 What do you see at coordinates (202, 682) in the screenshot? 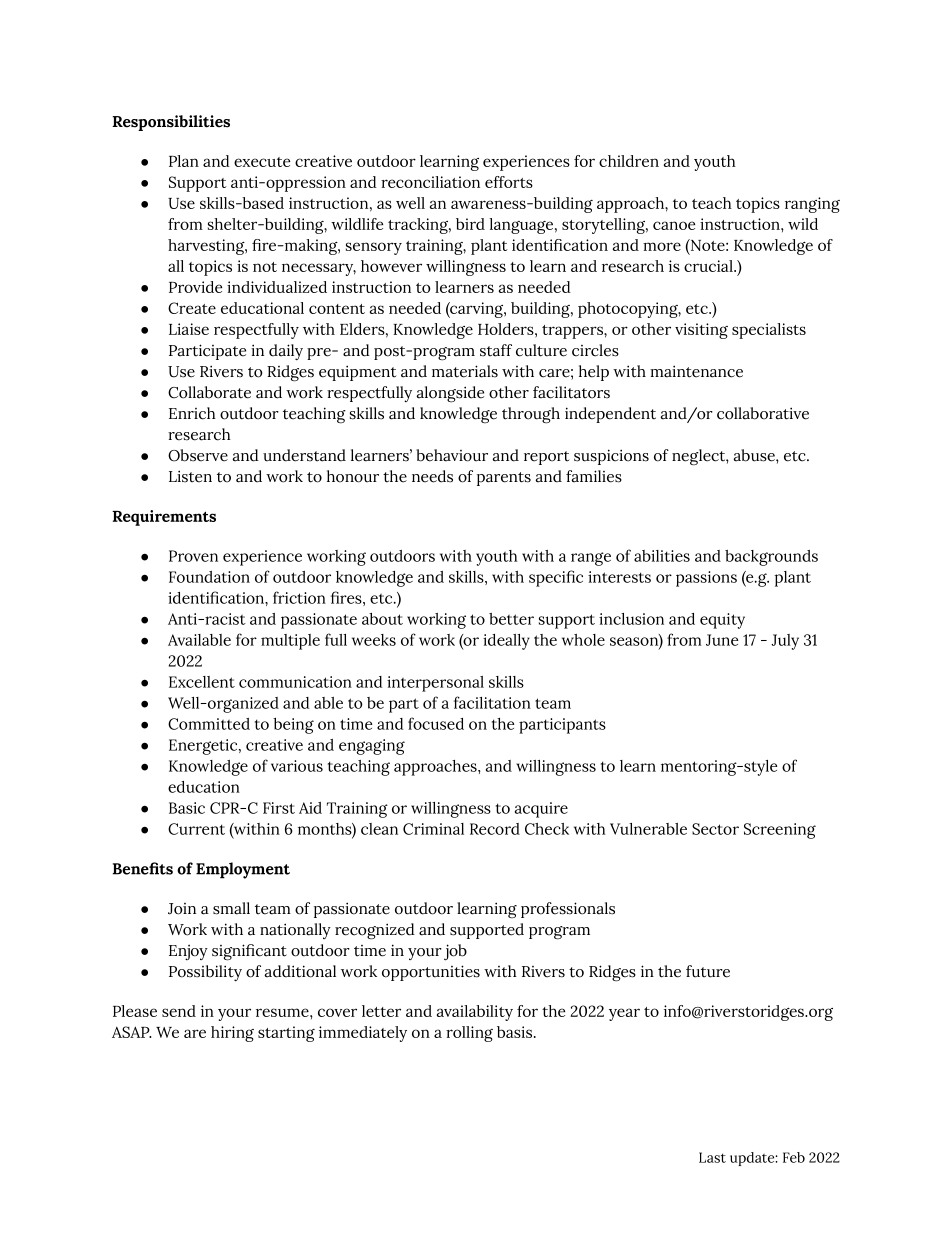
I see `Excellent` at bounding box center [202, 682].
